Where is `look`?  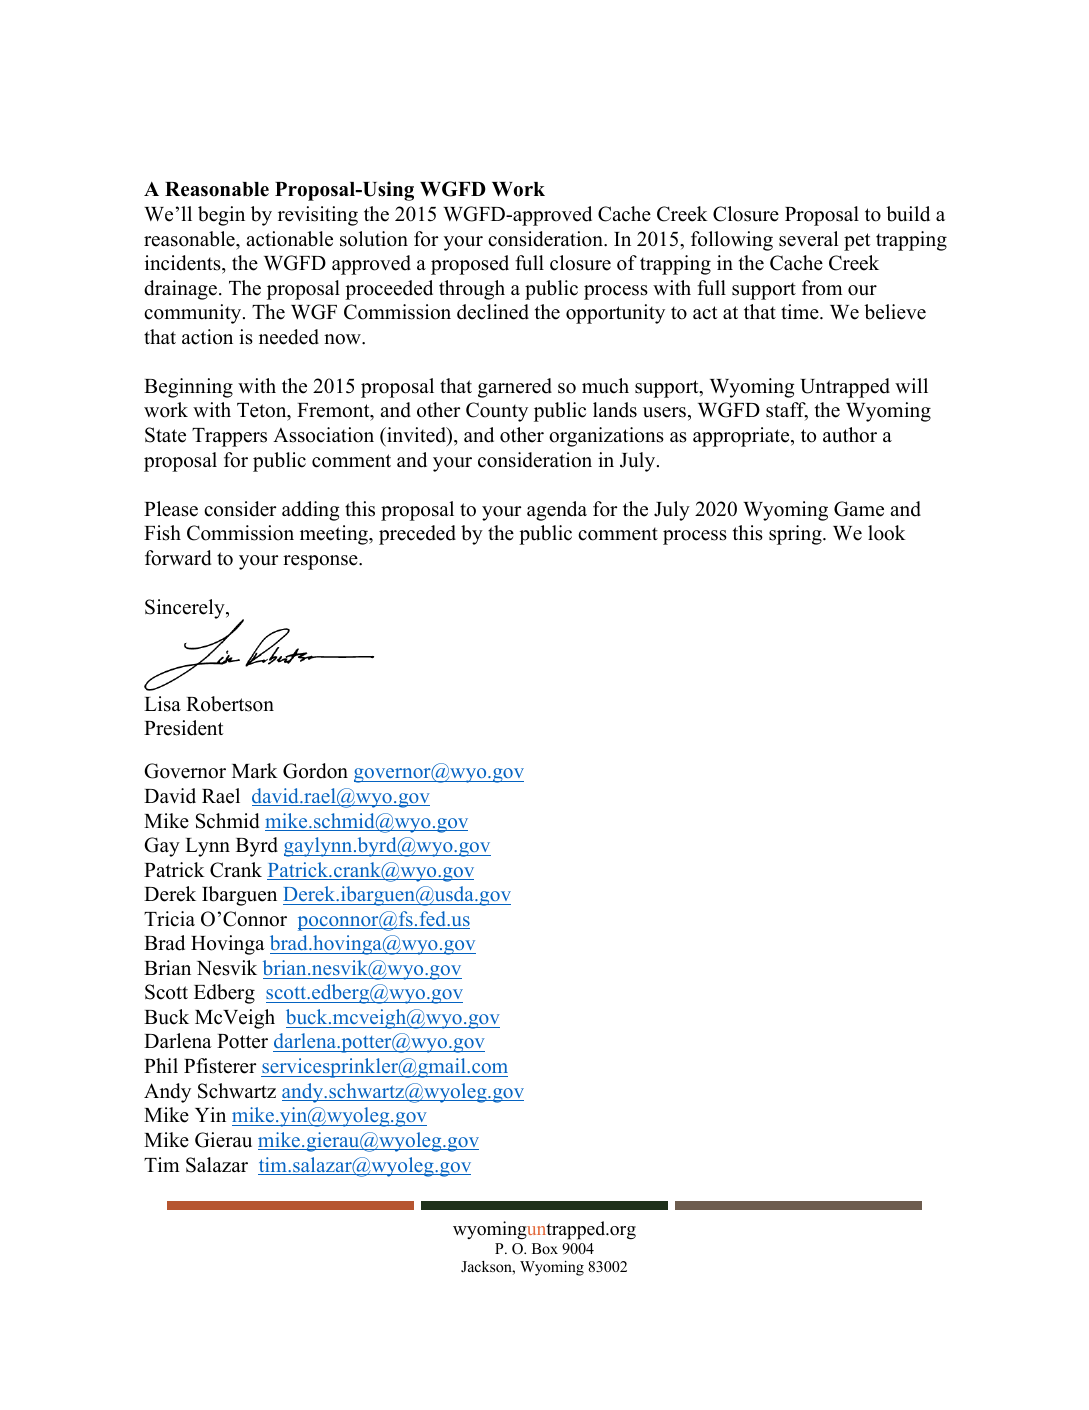 look is located at coordinates (887, 533).
